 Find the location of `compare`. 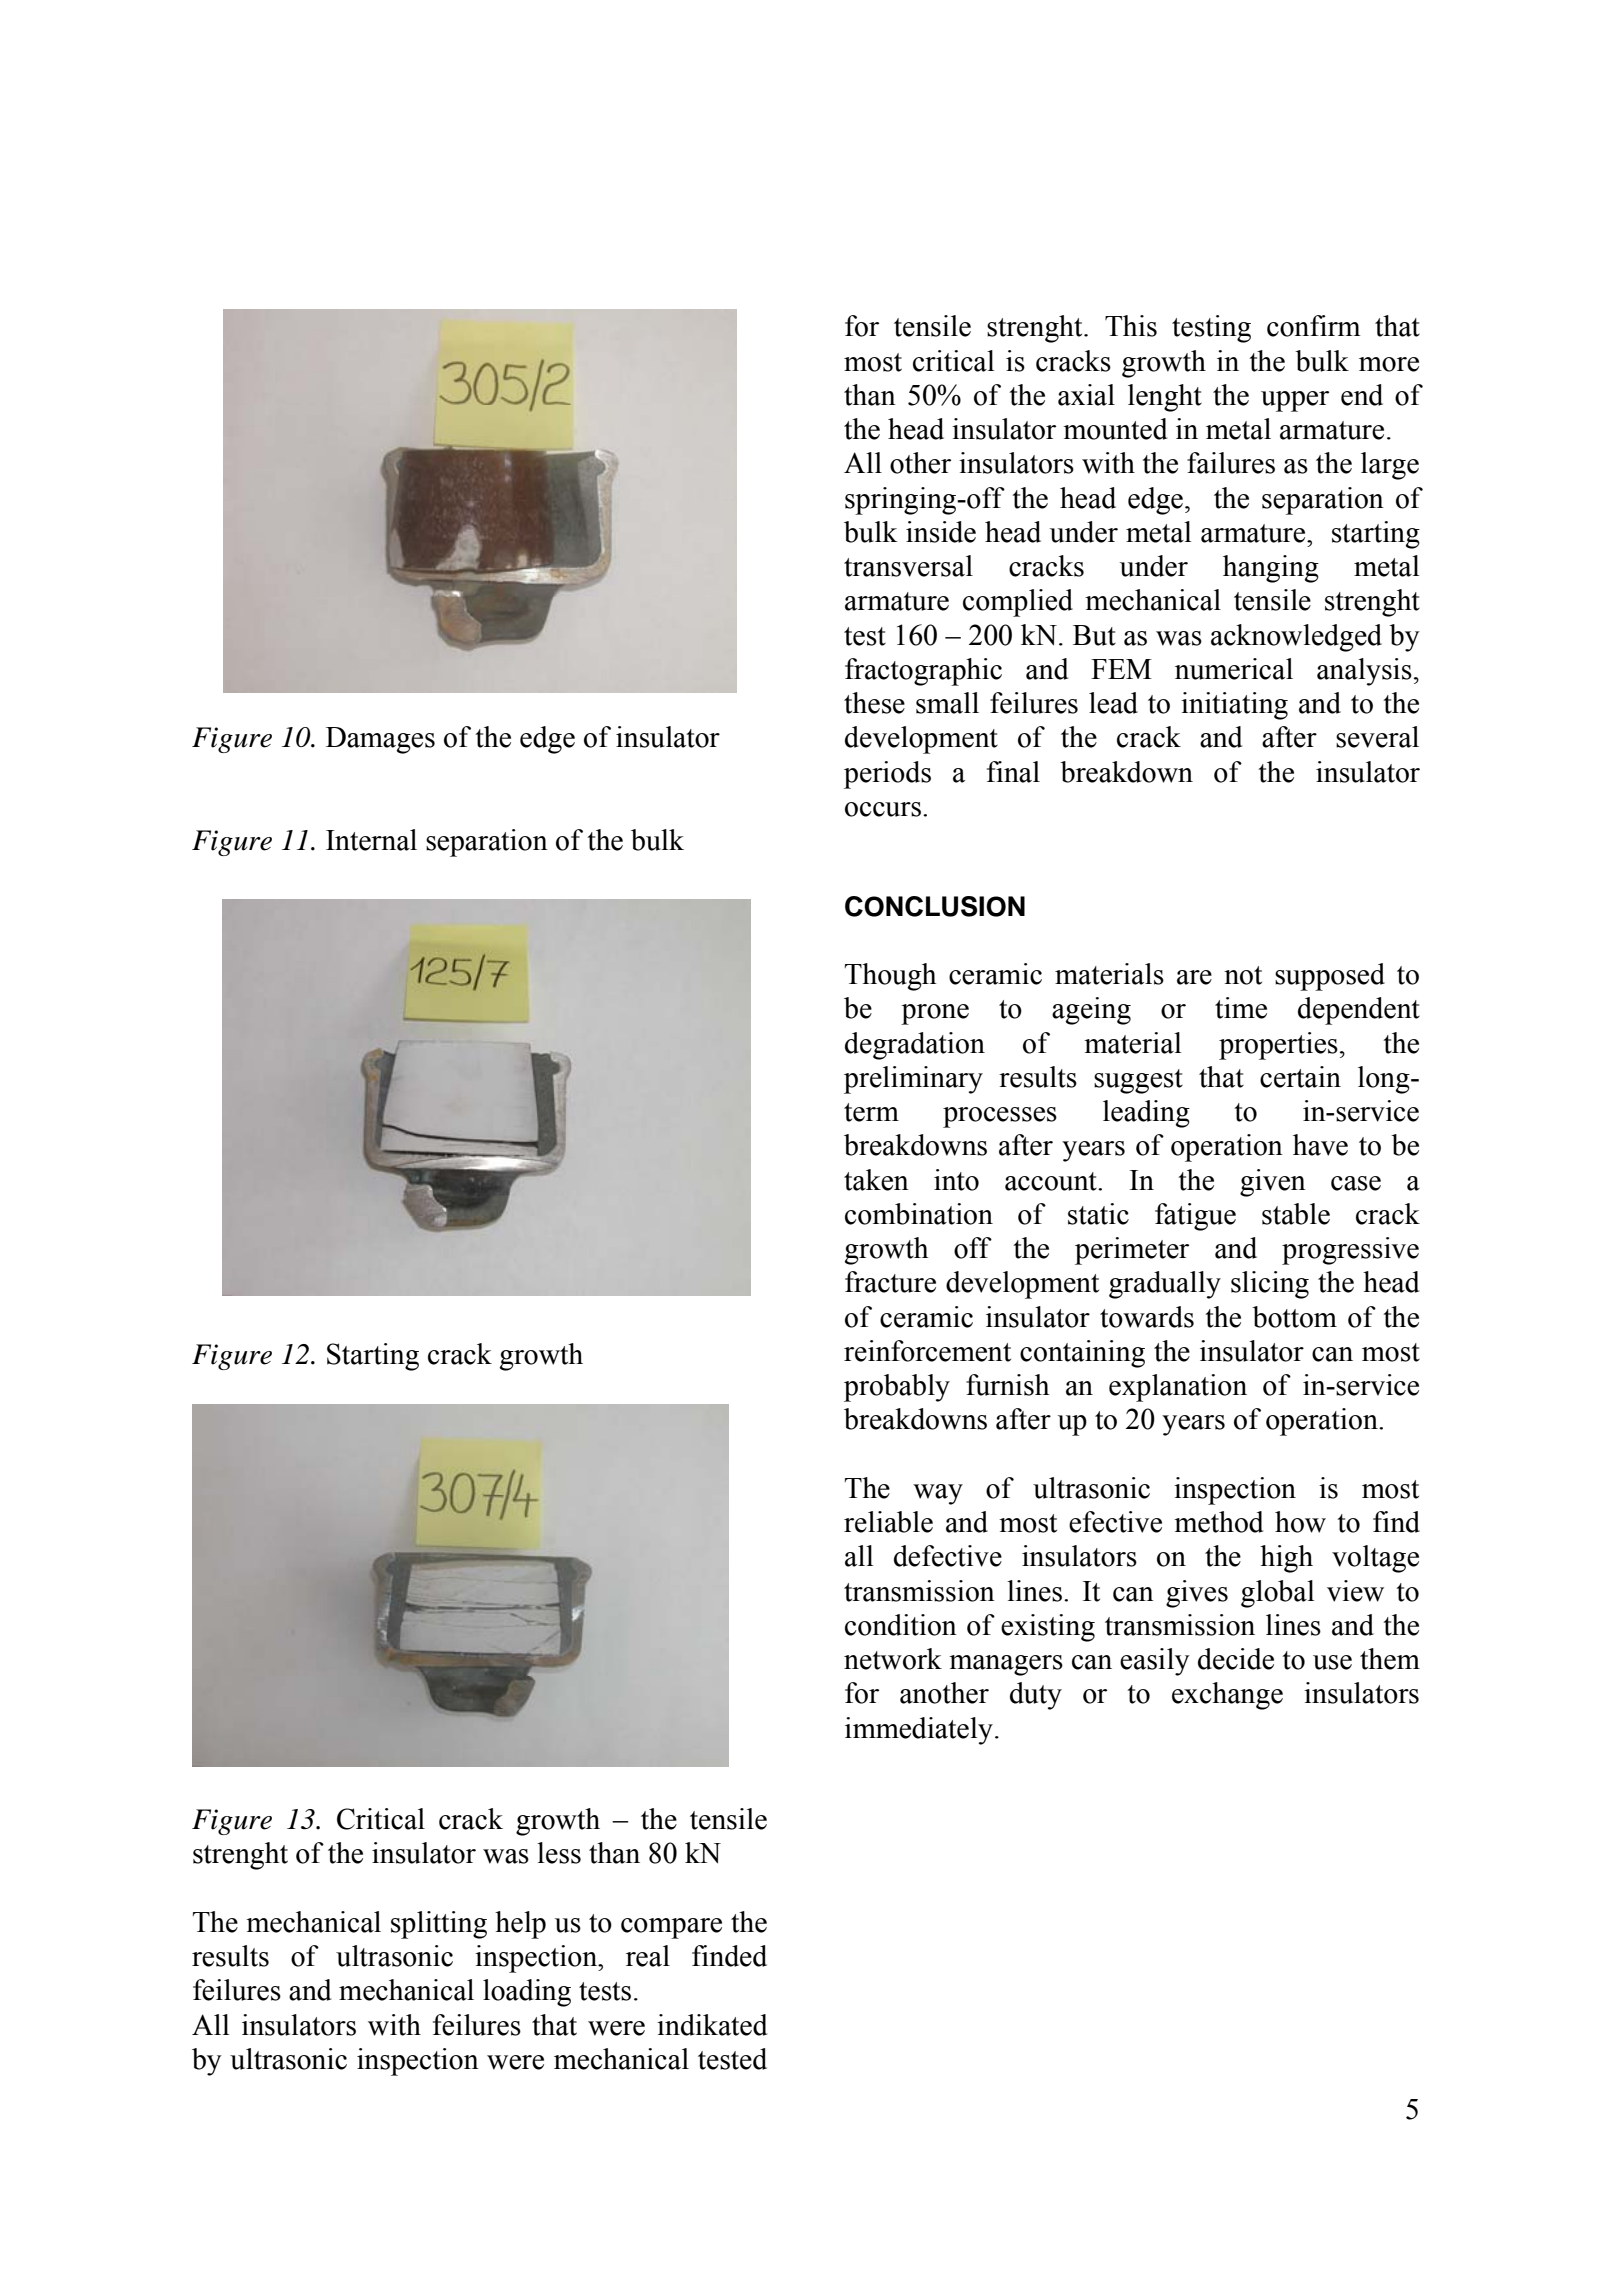

compare is located at coordinates (671, 1928).
